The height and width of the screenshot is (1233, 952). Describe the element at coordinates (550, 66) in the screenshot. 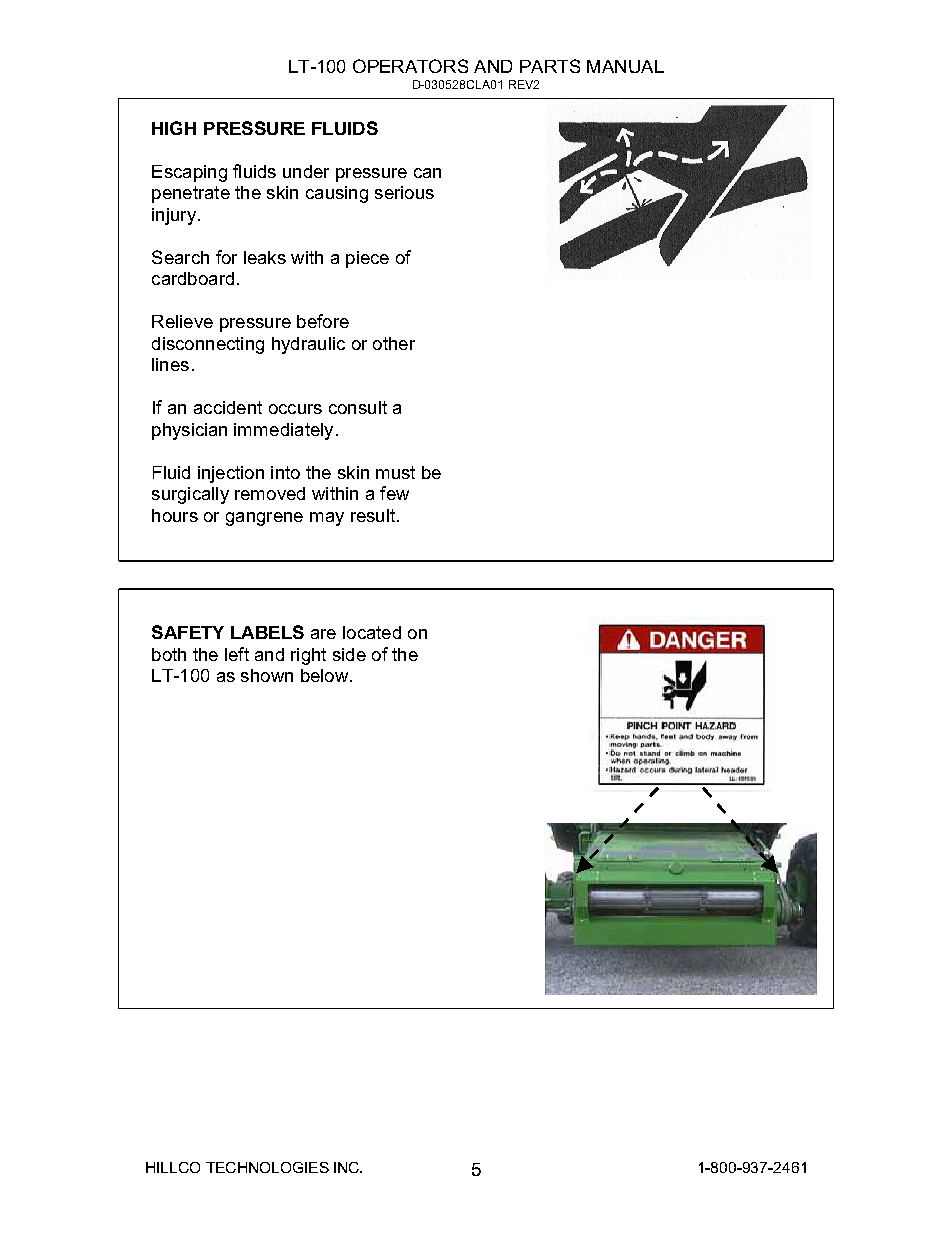

I see `PARTS` at that location.
